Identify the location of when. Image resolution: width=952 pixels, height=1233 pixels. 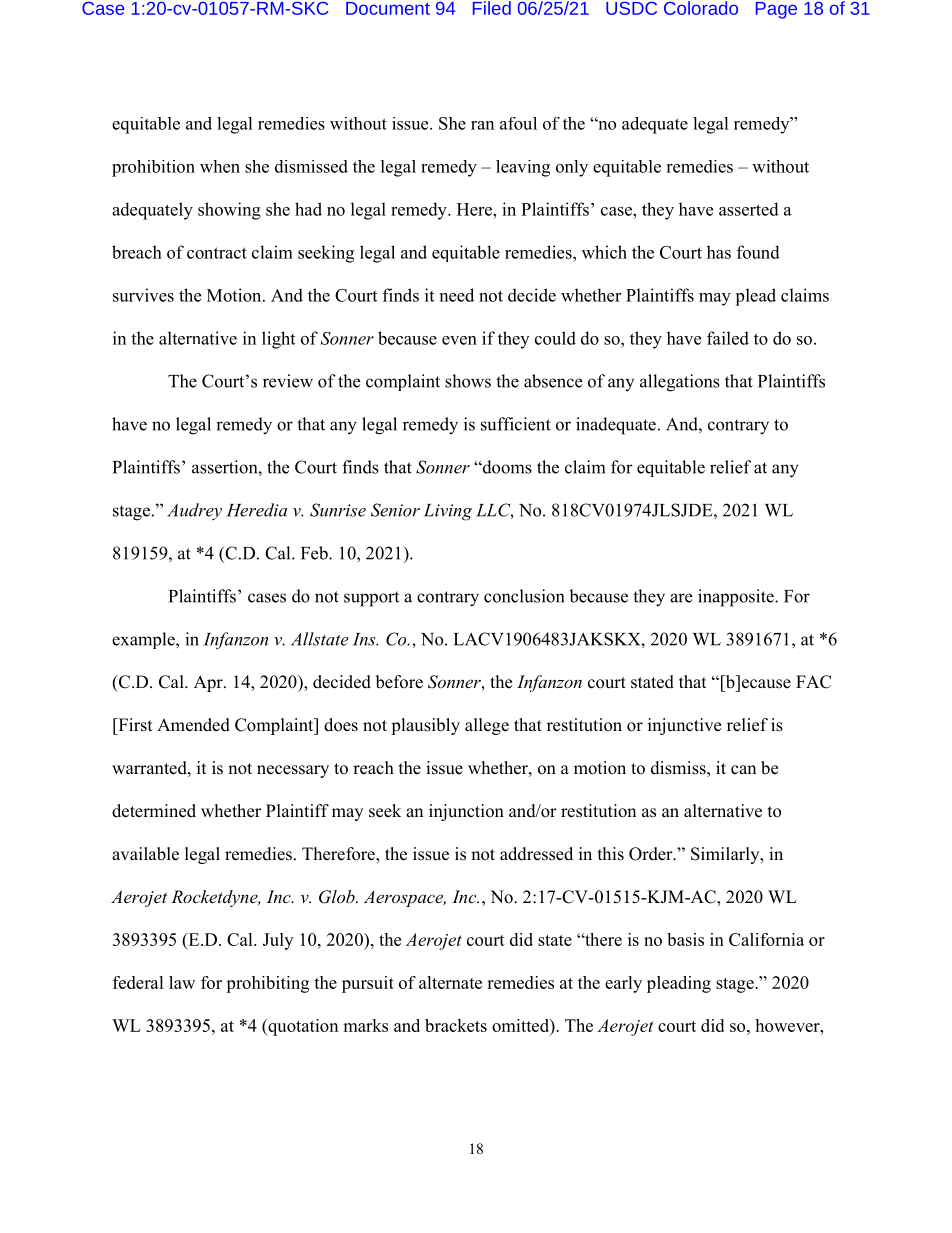
(220, 166).
